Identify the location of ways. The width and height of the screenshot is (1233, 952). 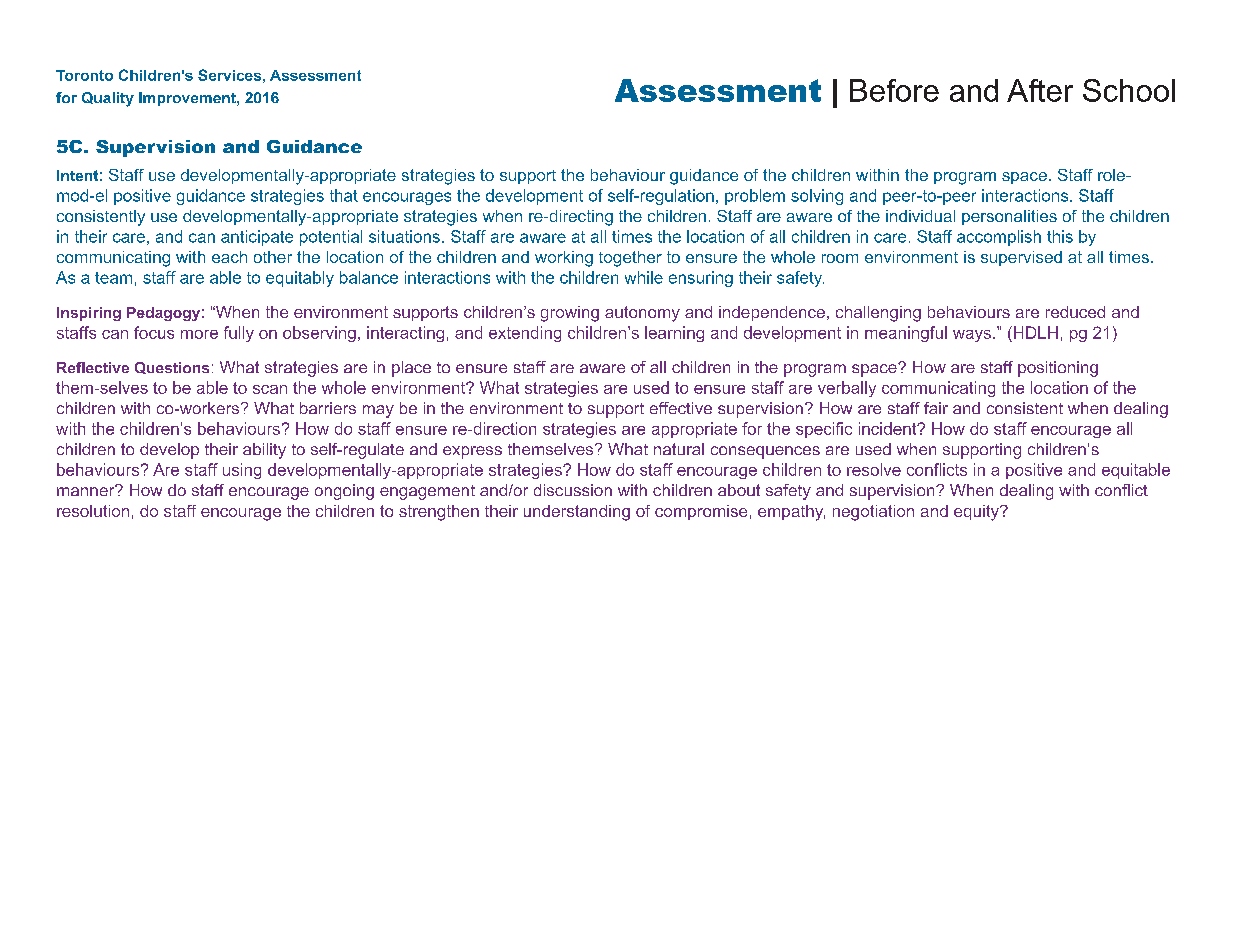
(972, 336).
